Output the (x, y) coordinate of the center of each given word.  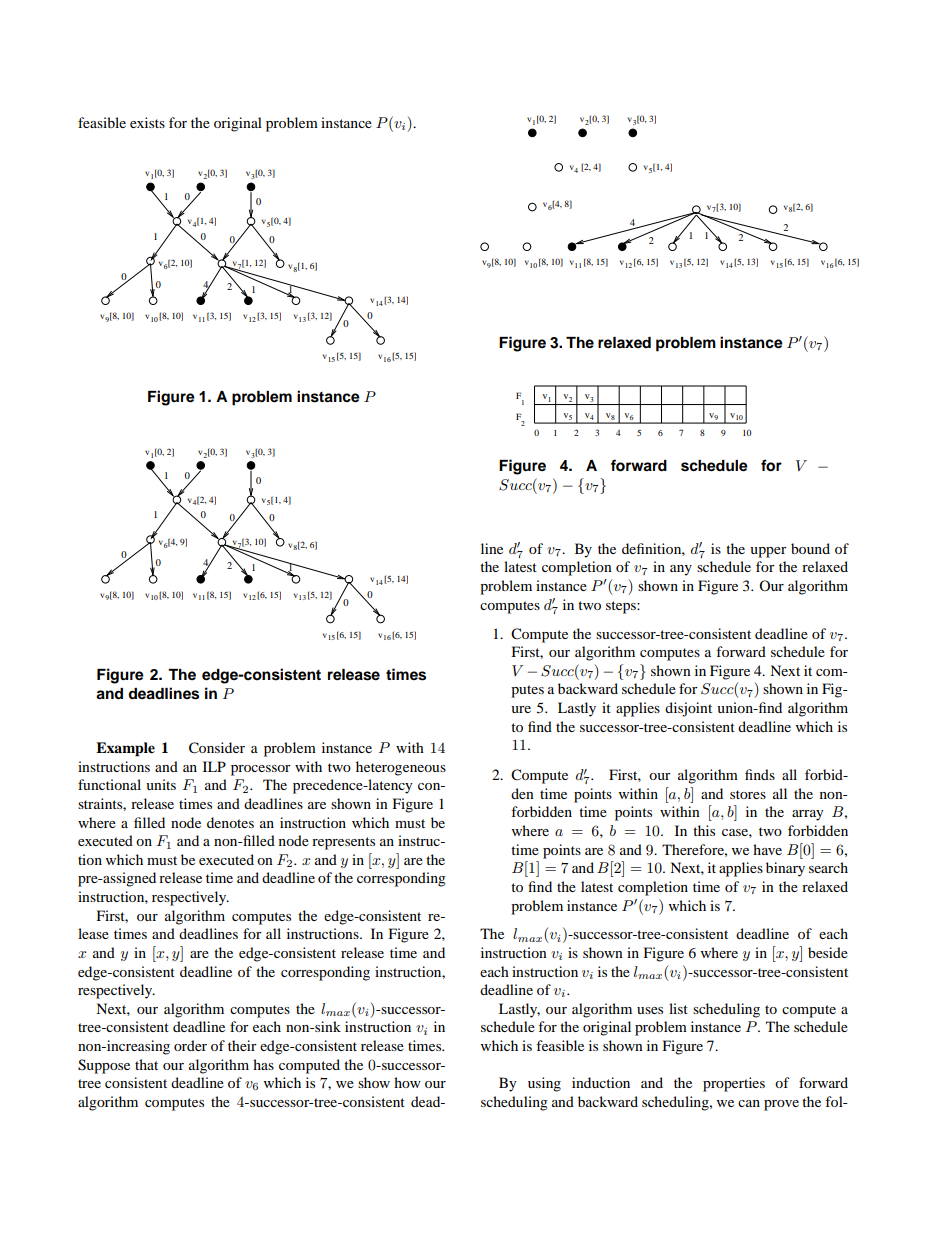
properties (734, 1084)
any (681, 570)
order (190, 1045)
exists (147, 122)
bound (810, 548)
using (544, 1084)
